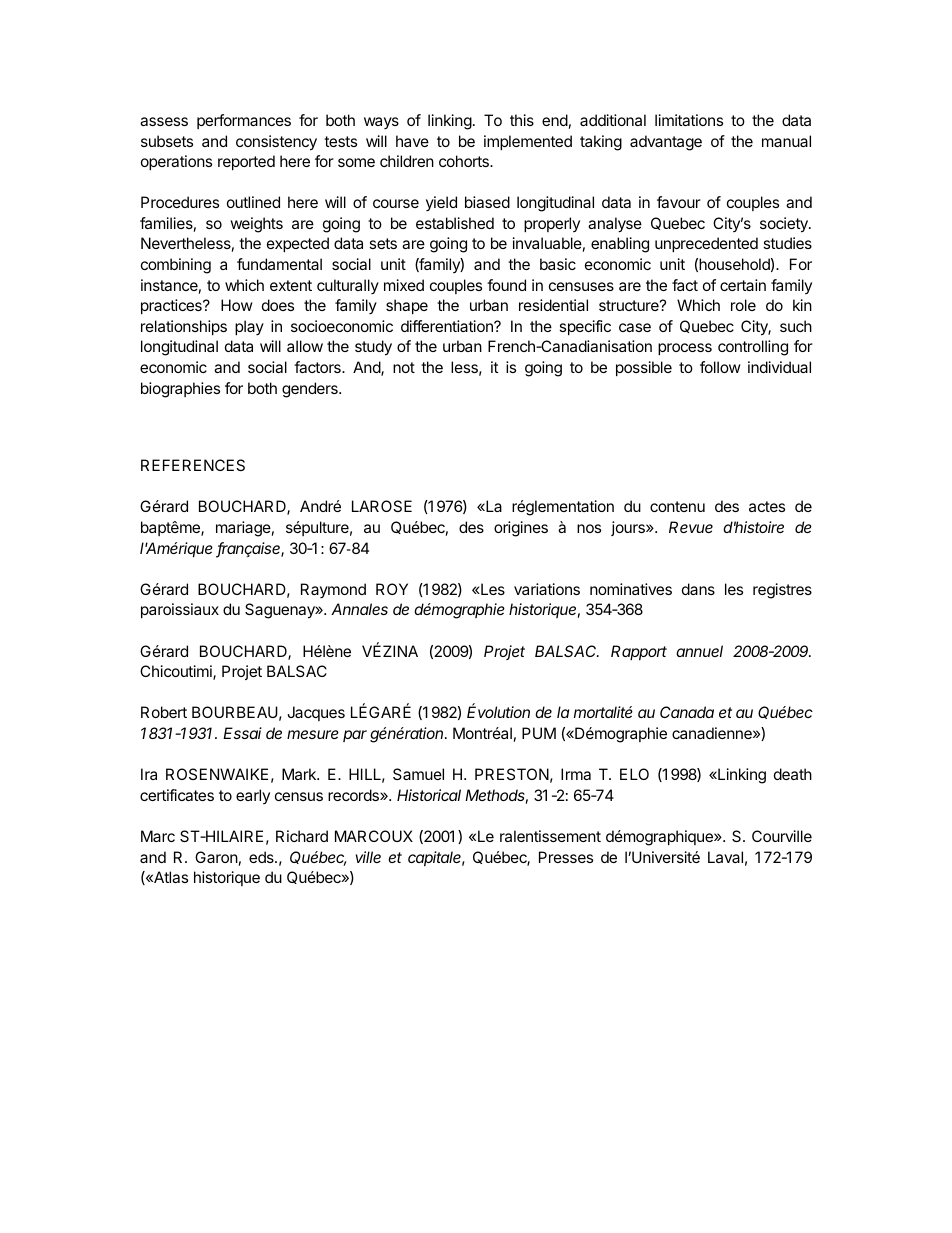  Describe the element at coordinates (465, 161) in the document. I see `cohorts` at that location.
